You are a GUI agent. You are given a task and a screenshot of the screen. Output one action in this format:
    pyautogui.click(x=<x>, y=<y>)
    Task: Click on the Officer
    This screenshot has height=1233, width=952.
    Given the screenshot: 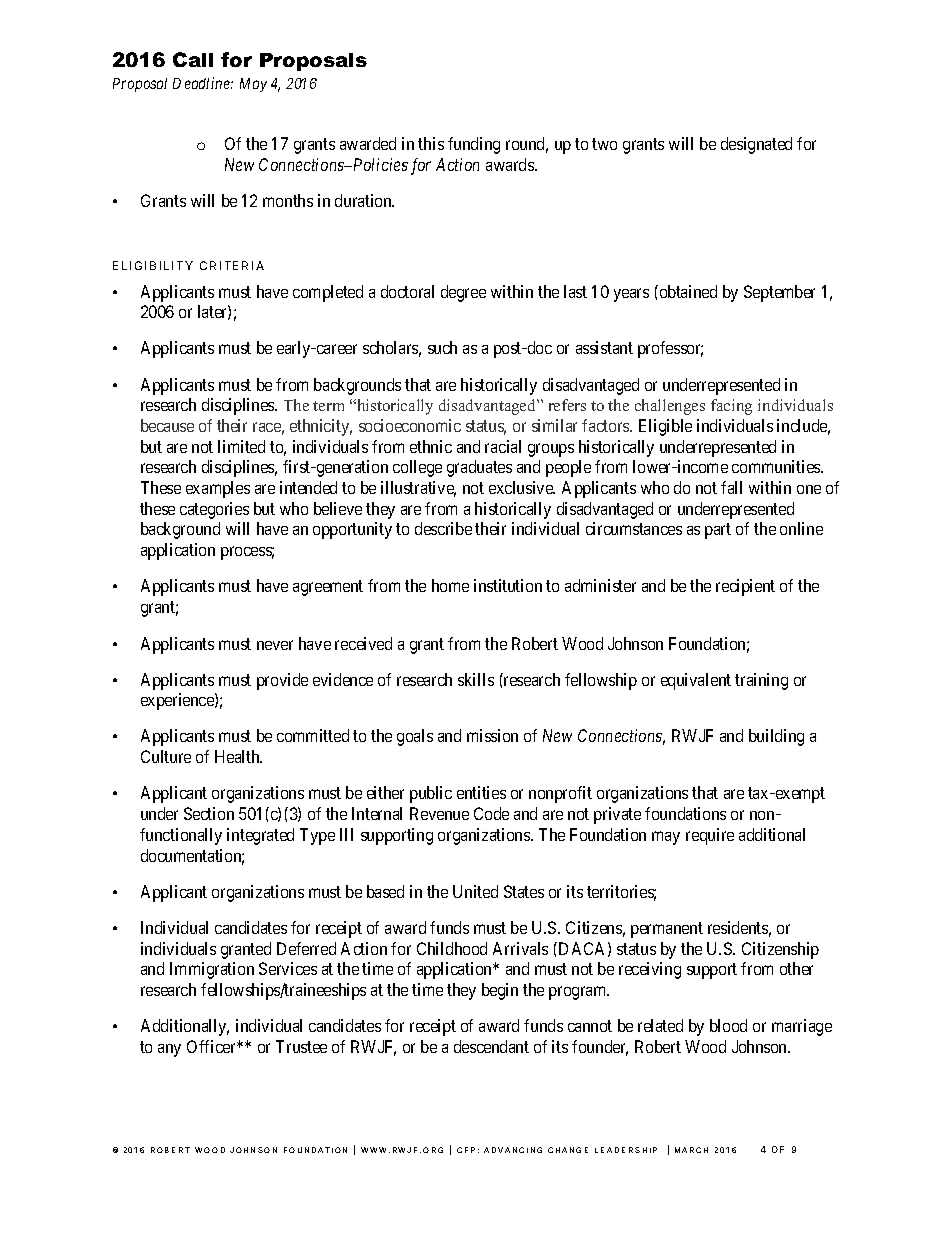 What is the action you would take?
    pyautogui.click(x=213, y=1046)
